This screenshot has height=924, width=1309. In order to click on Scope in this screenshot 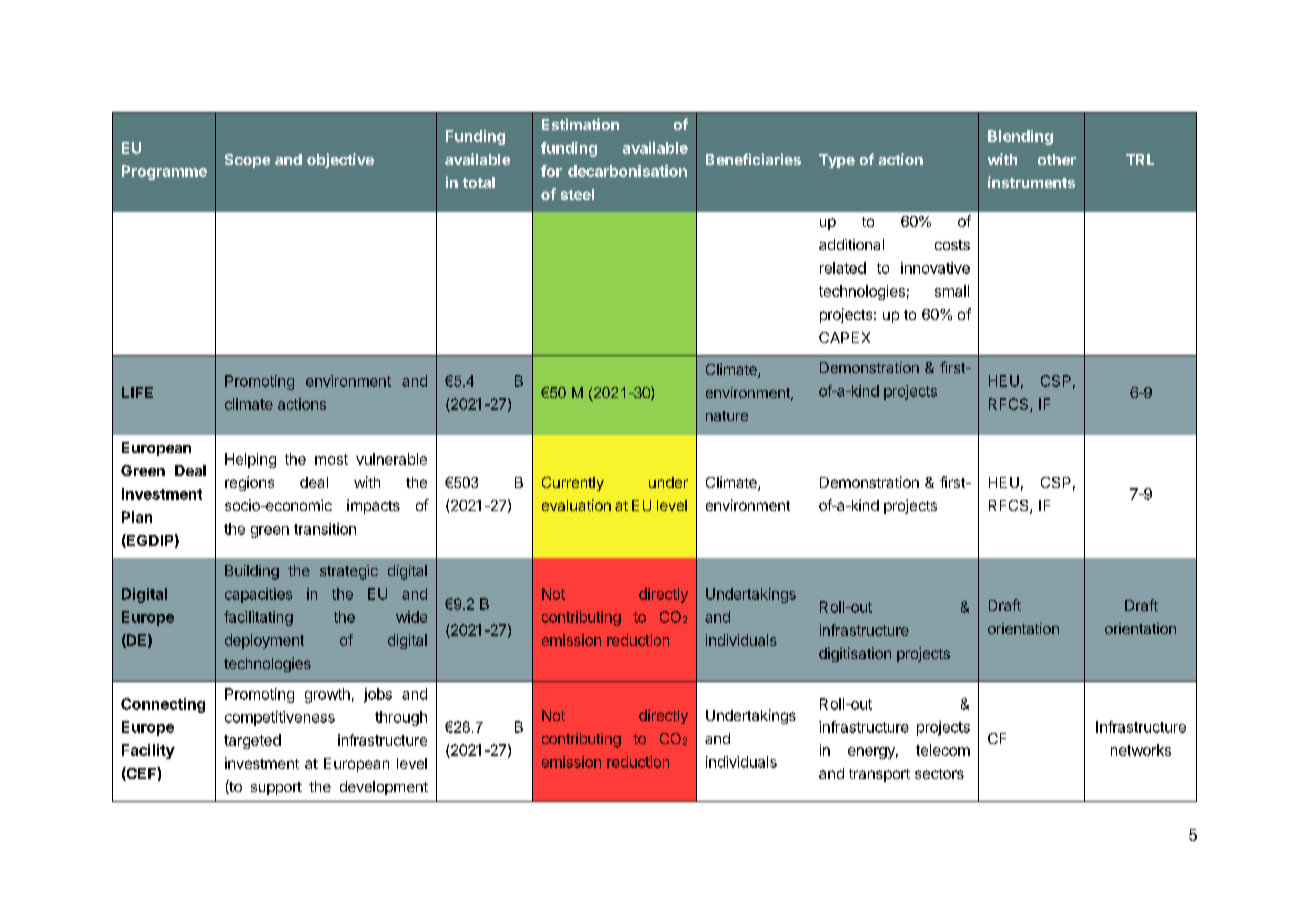, I will do `click(247, 161)`.
